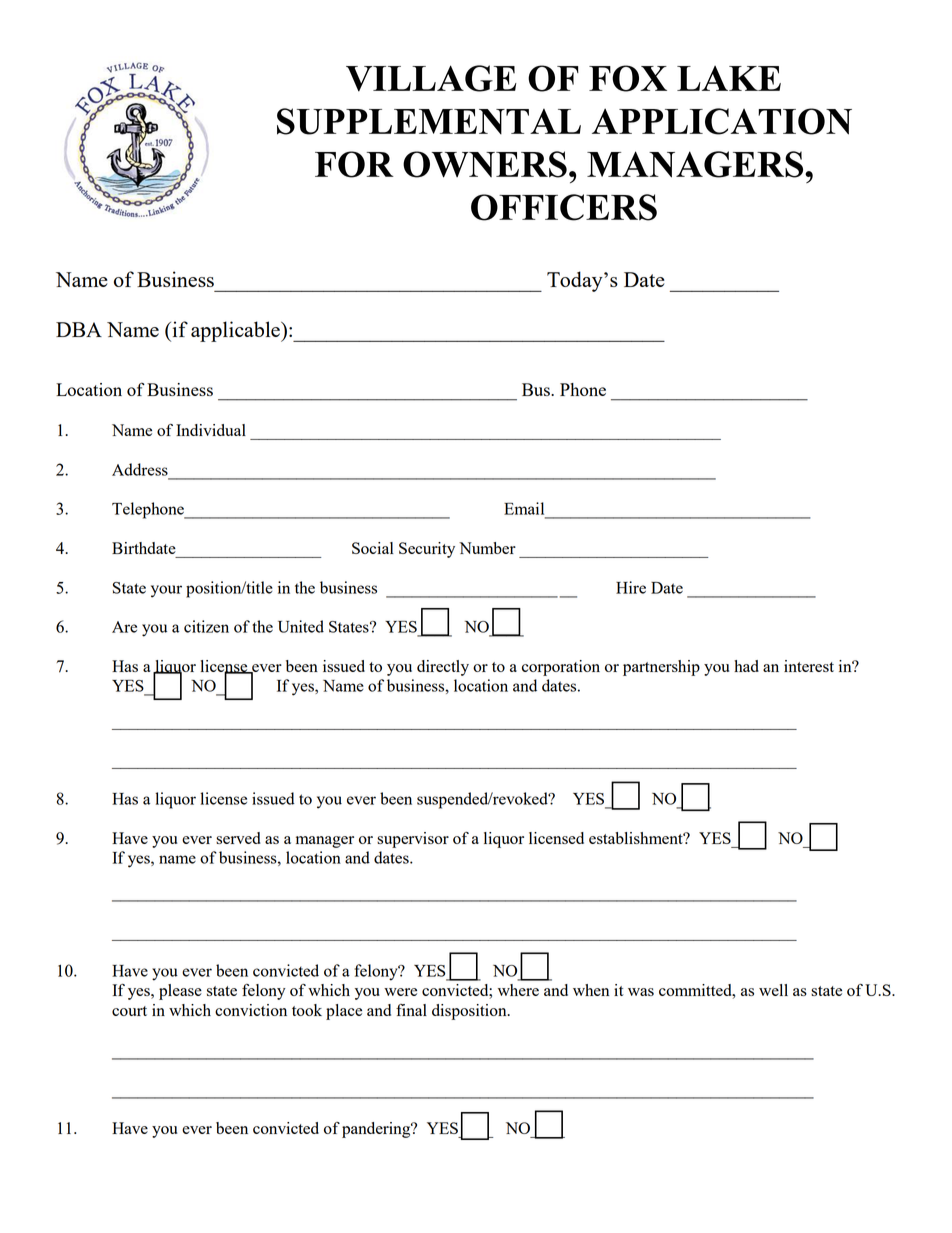  What do you see at coordinates (180, 992) in the screenshot?
I see `please` at bounding box center [180, 992].
